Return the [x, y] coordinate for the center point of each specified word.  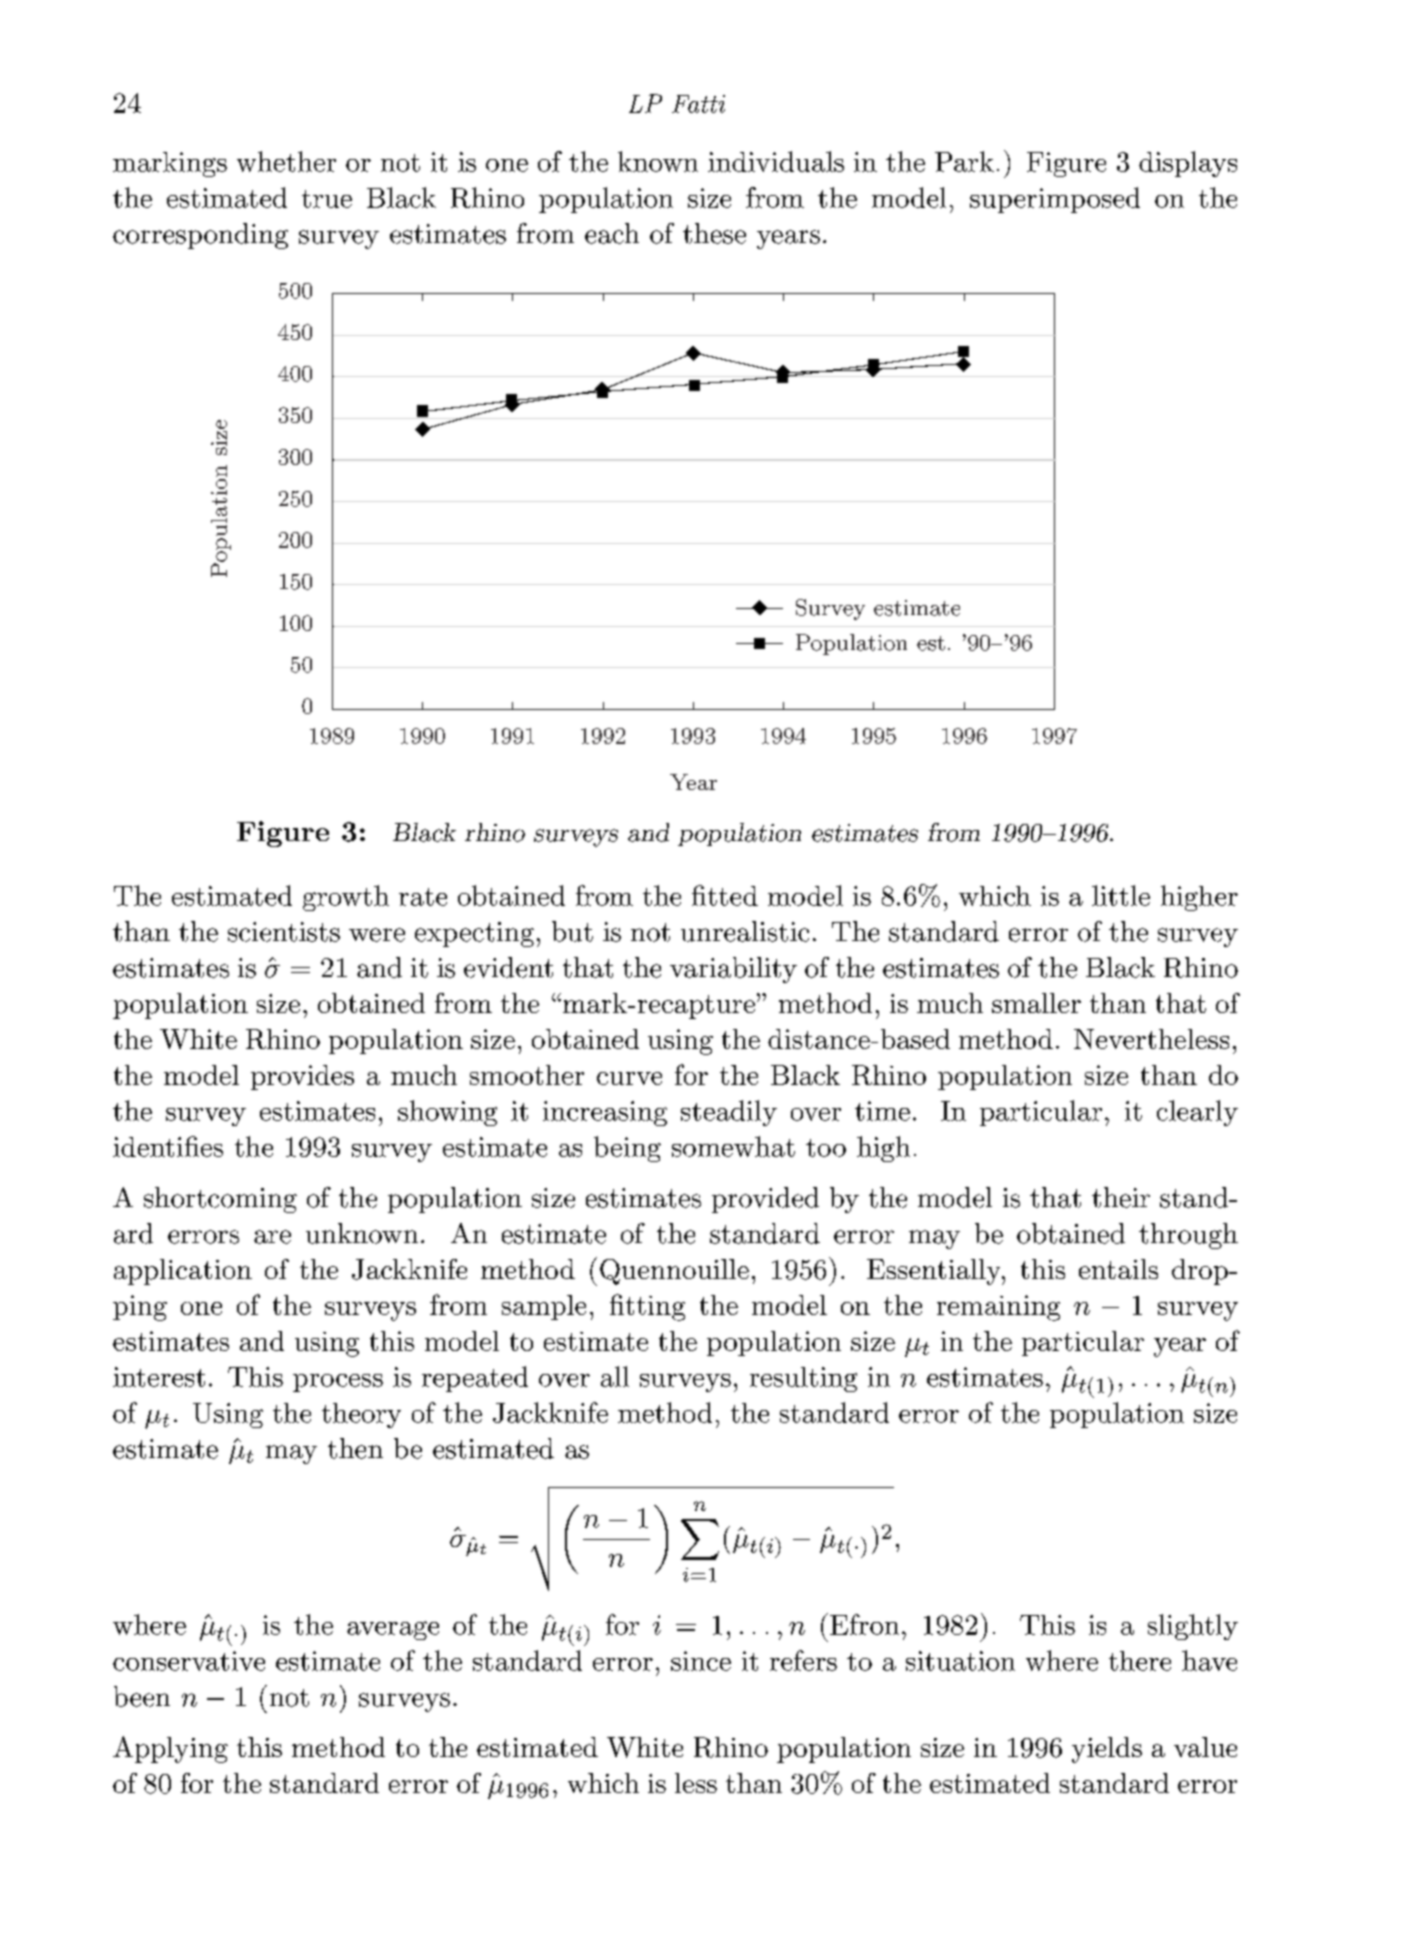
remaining [998, 1308]
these [714, 233]
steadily [729, 1113]
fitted [725, 895]
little [1121, 895]
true [327, 199]
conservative [189, 1661]
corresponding [200, 236]
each [612, 233]
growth [346, 898]
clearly [1197, 1113]
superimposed [1055, 200]
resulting [803, 1379]
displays [1188, 164]
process [338, 1383]
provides [302, 1077]
